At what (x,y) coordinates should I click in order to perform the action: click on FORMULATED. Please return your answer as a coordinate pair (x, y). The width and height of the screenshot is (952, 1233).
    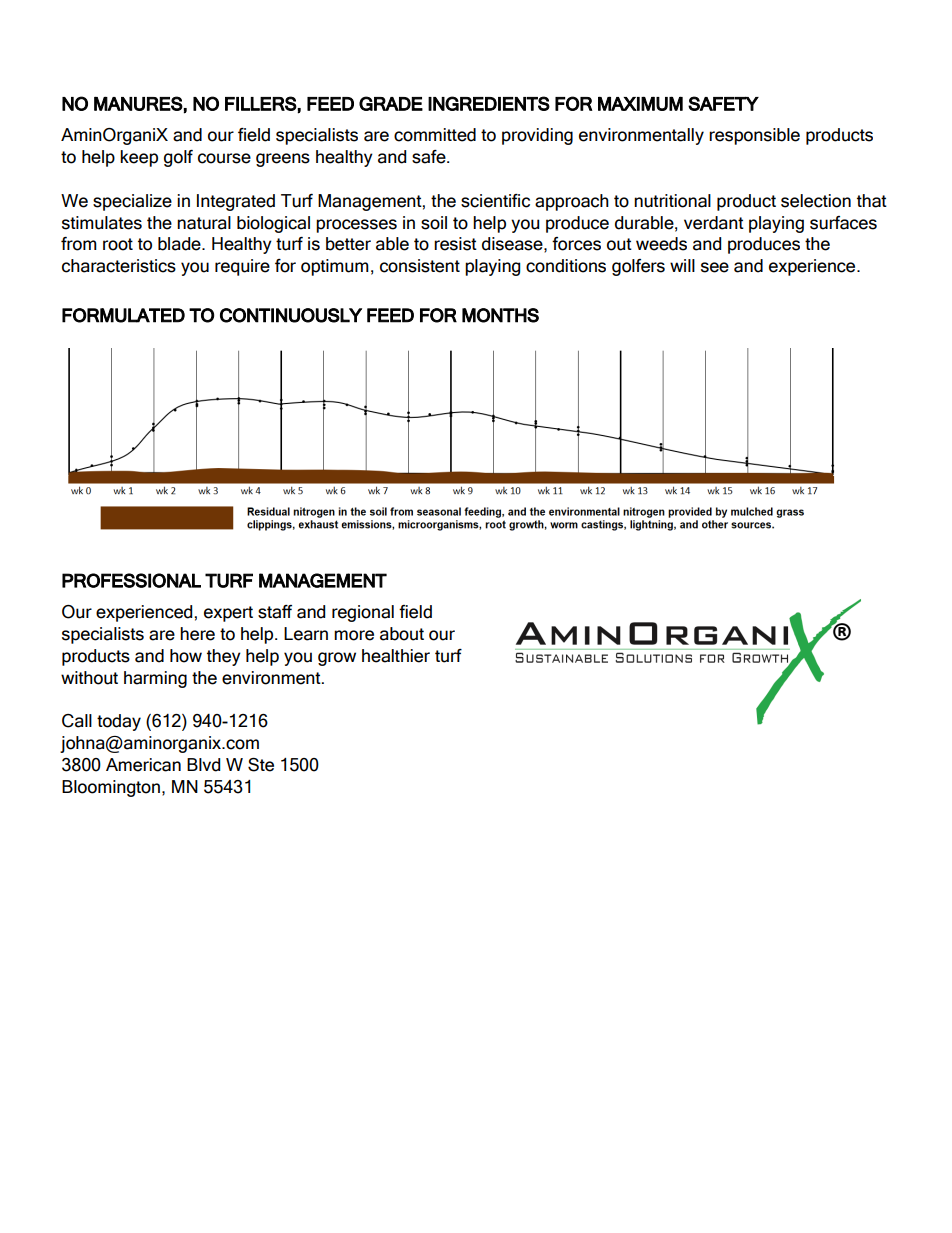
    Looking at the image, I should click on (123, 315).
